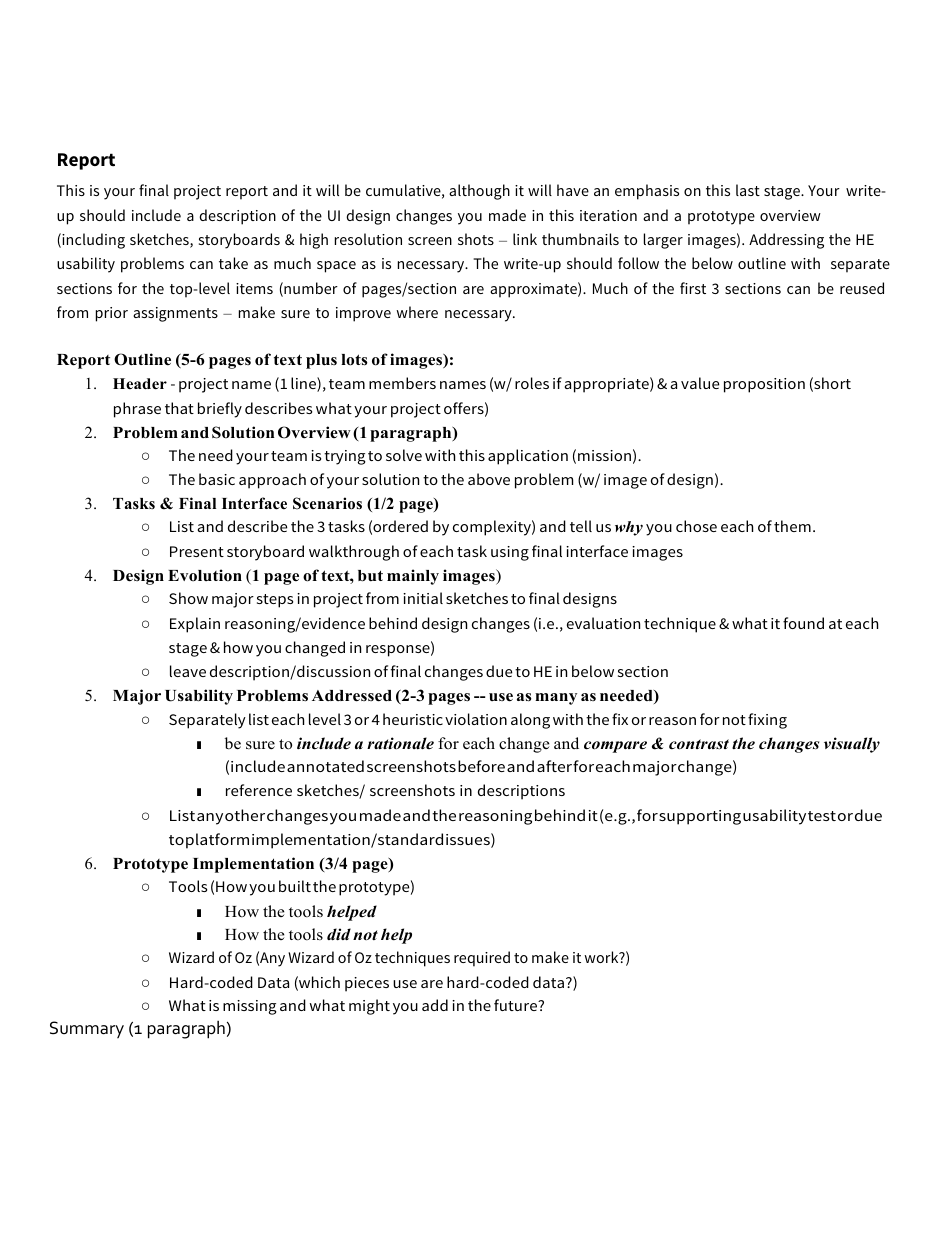 The height and width of the screenshot is (1233, 952). Describe the element at coordinates (764, 385) in the screenshot. I see `proposition` at that location.
